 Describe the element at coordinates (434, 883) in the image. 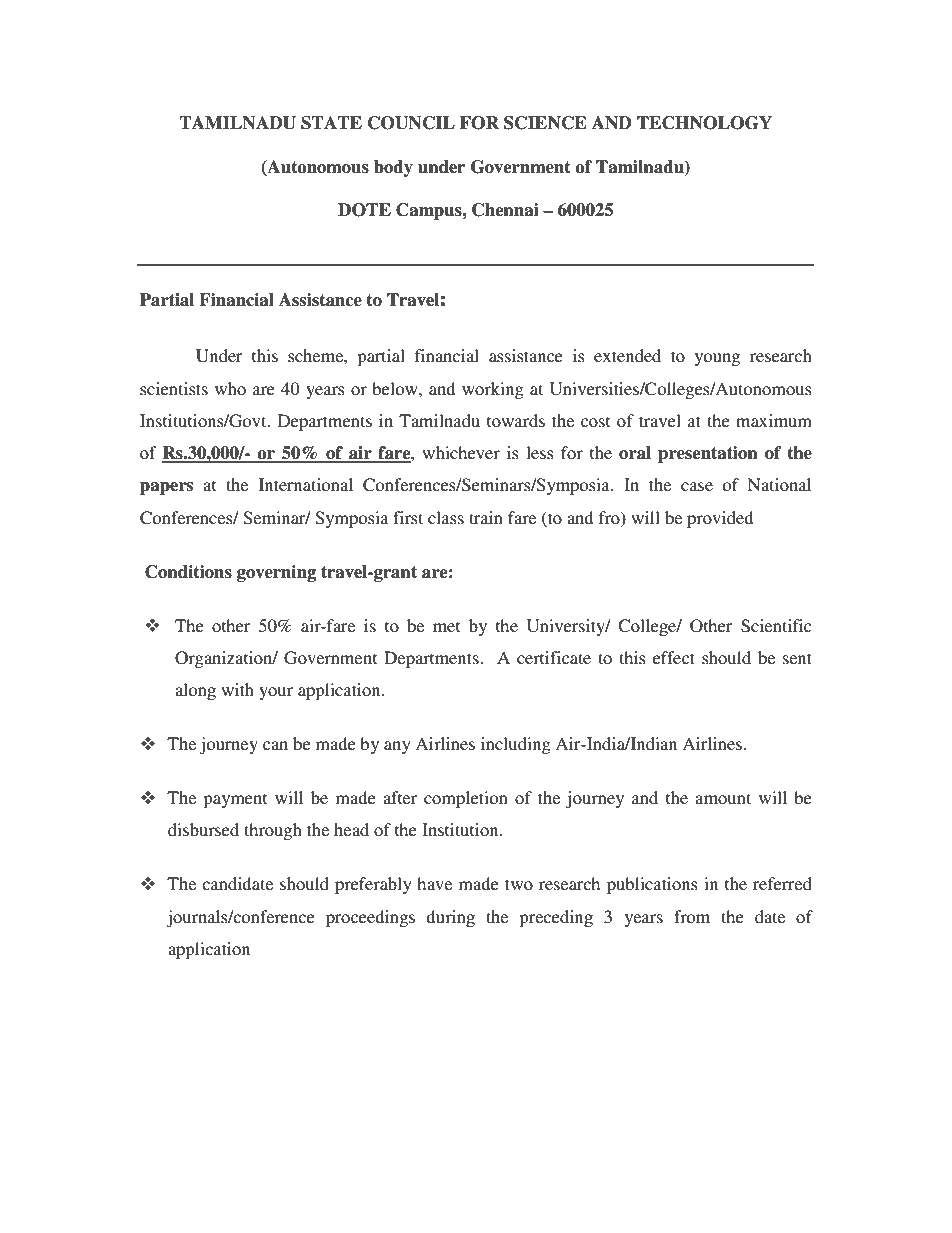

I see `have` at that location.
